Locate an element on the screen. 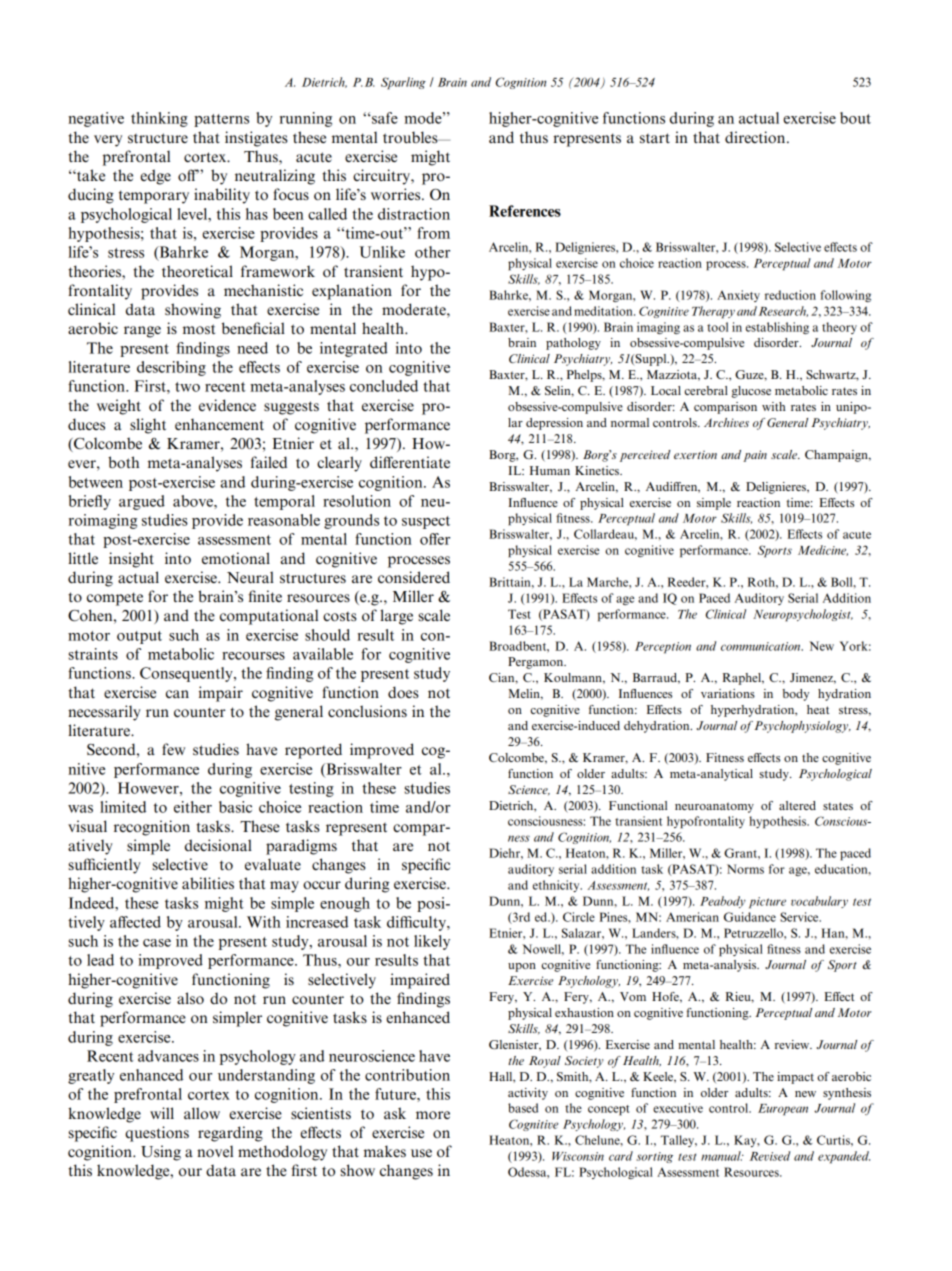 The height and width of the screenshot is (1271, 952). thinking is located at coordinates (159, 119).
